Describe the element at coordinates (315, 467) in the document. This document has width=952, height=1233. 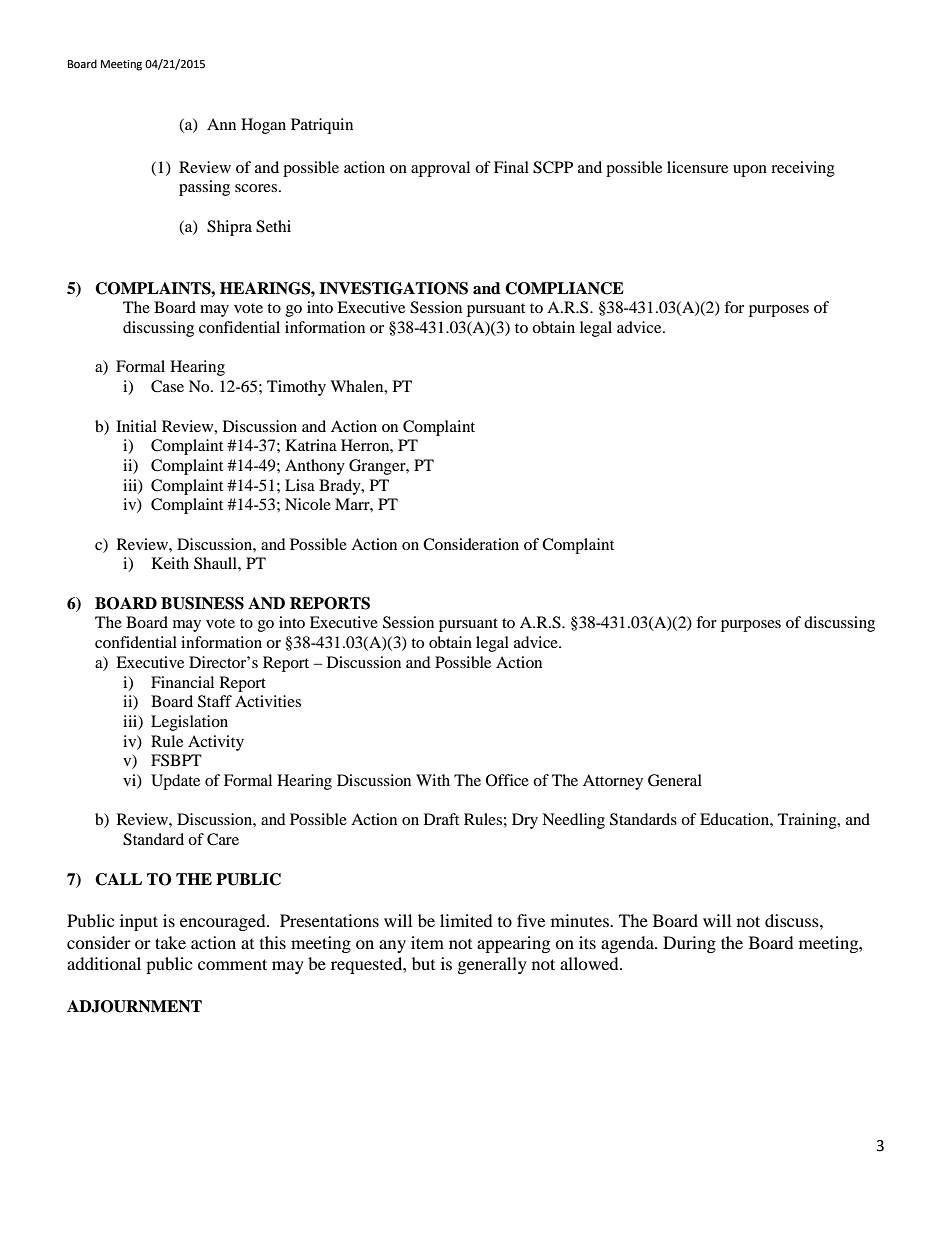
I see `Anthony` at that location.
